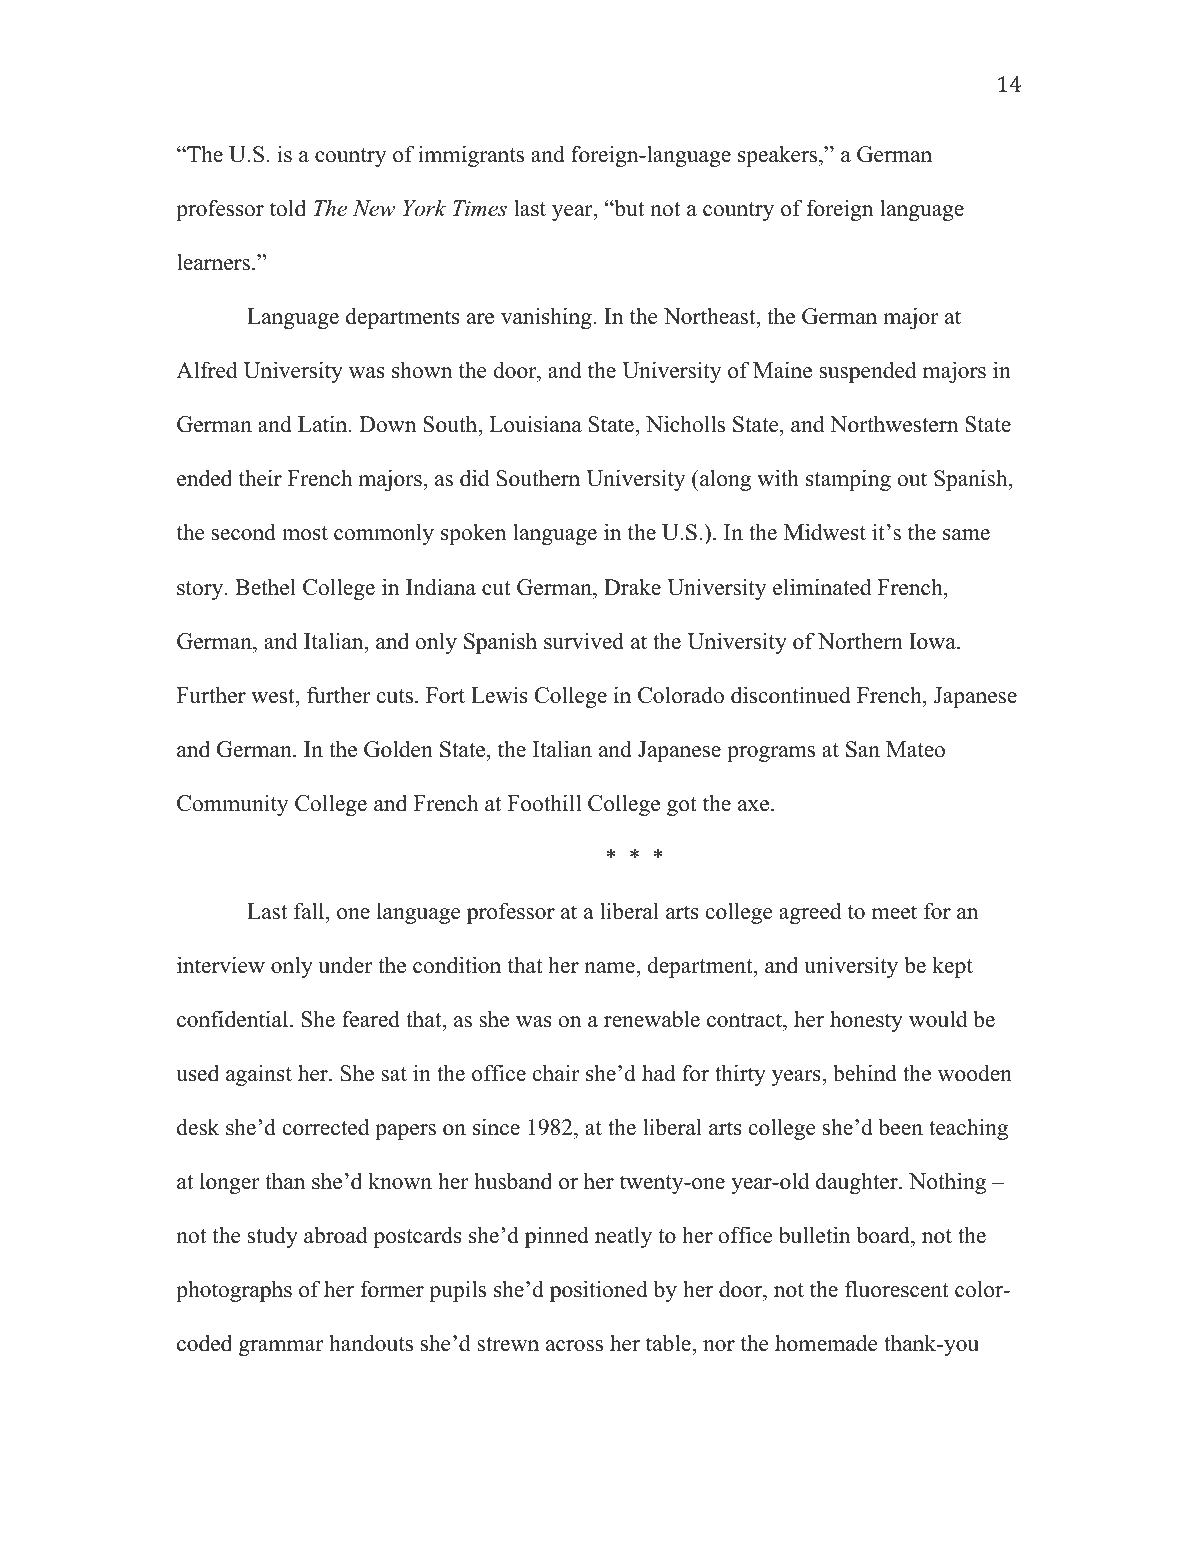 The height and width of the screenshot is (1551, 1199). What do you see at coordinates (822, 587) in the screenshot?
I see `eliminated` at bounding box center [822, 587].
